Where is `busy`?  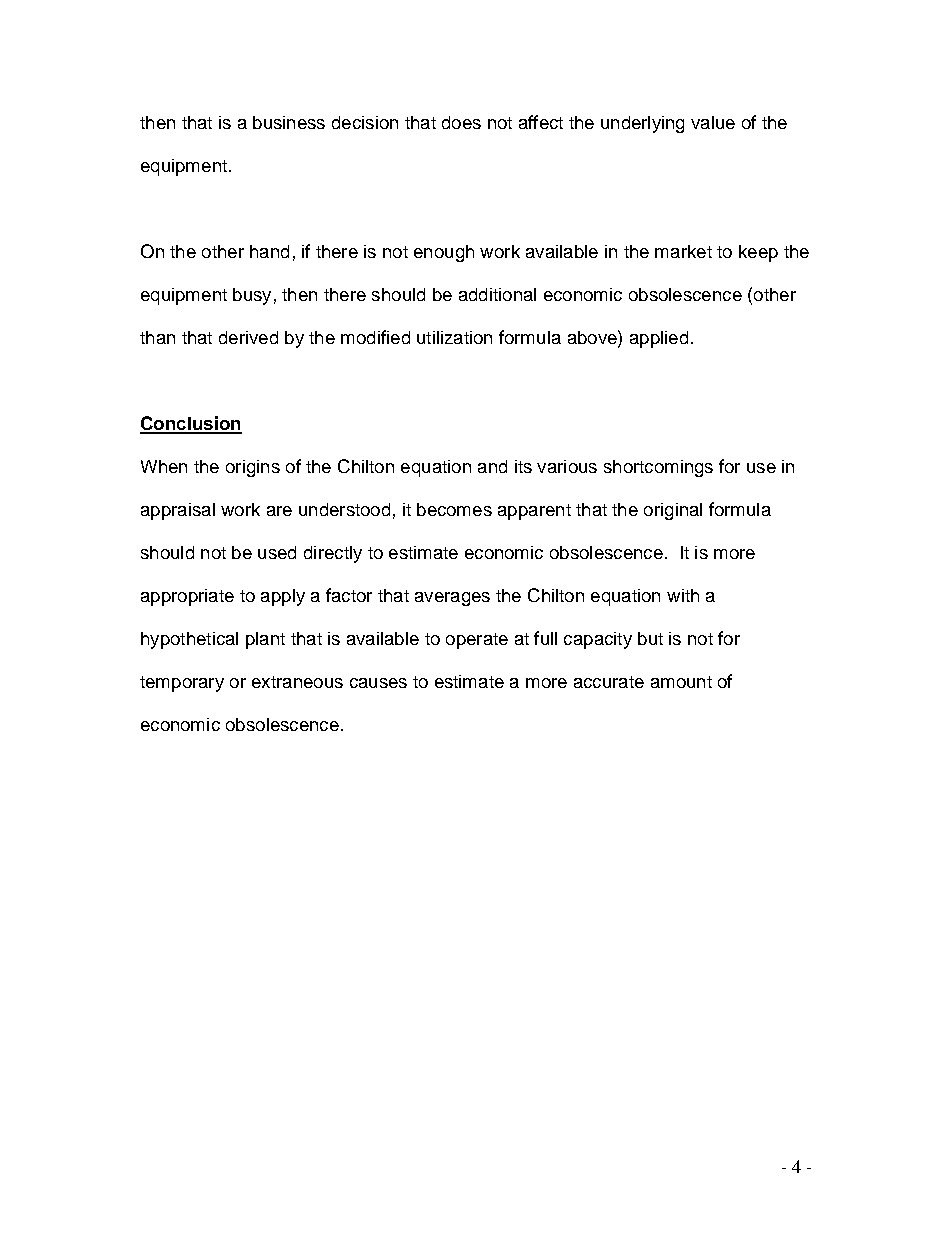
busy is located at coordinates (252, 296).
